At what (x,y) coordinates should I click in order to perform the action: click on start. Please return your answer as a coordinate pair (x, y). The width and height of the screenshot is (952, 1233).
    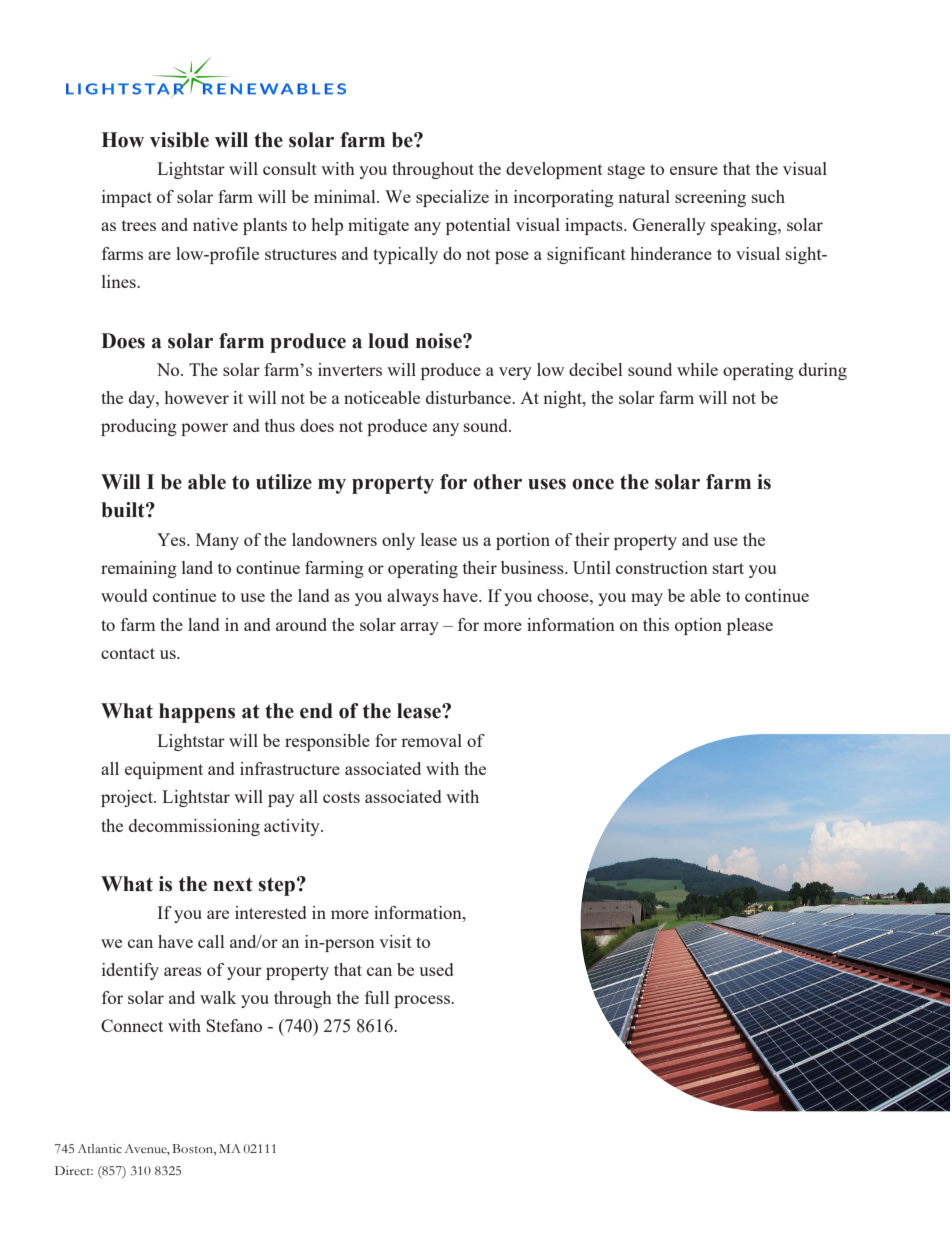
    Looking at the image, I should click on (728, 568).
